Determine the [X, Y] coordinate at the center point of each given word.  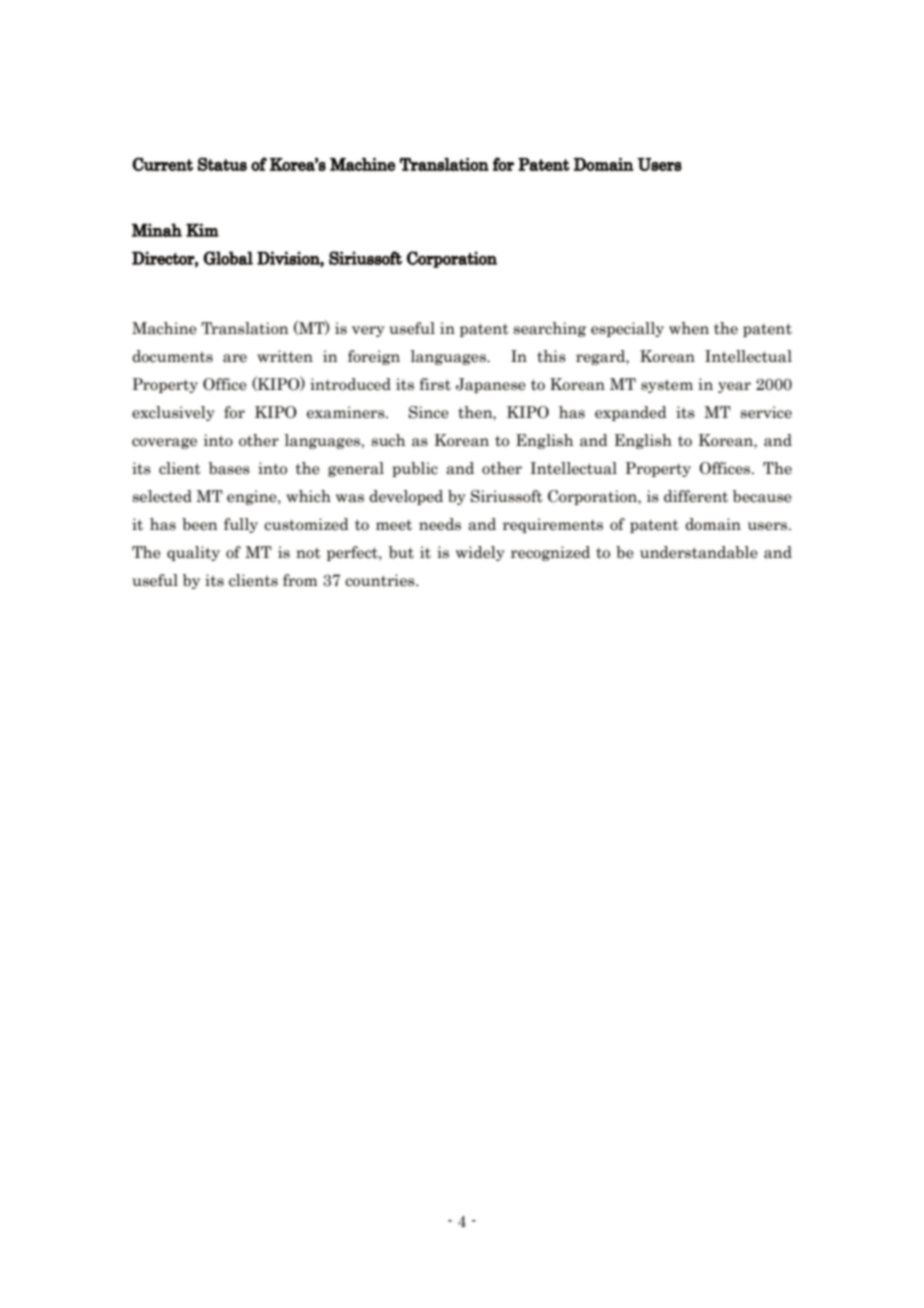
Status [222, 164]
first [435, 384]
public [415, 469]
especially [627, 329]
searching [550, 329]
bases [229, 468]
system [667, 386]
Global [228, 258]
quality [193, 553]
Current [162, 164]
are [235, 358]
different [696, 496]
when [689, 328]
